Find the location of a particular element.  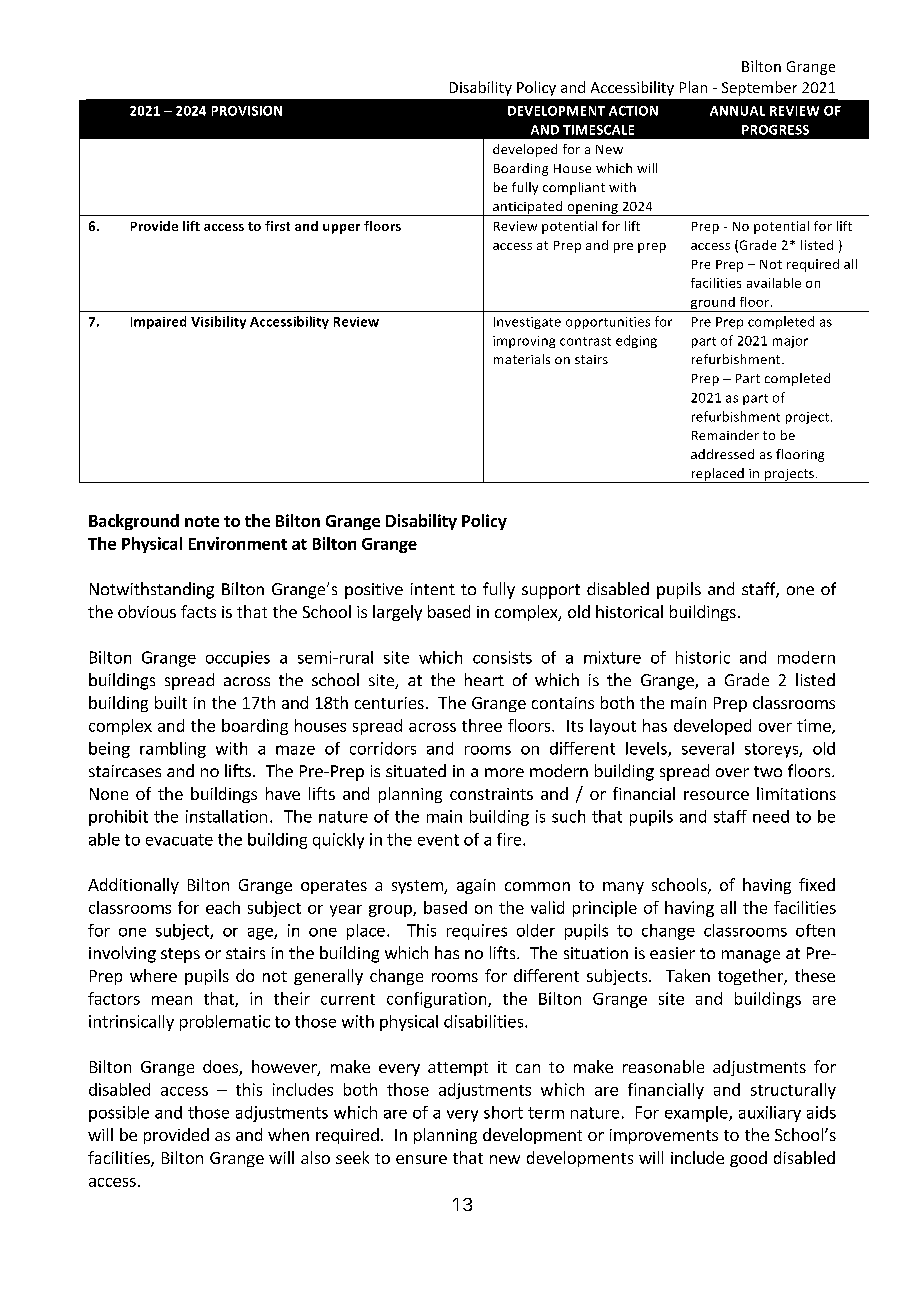

possible is located at coordinates (119, 1114).
